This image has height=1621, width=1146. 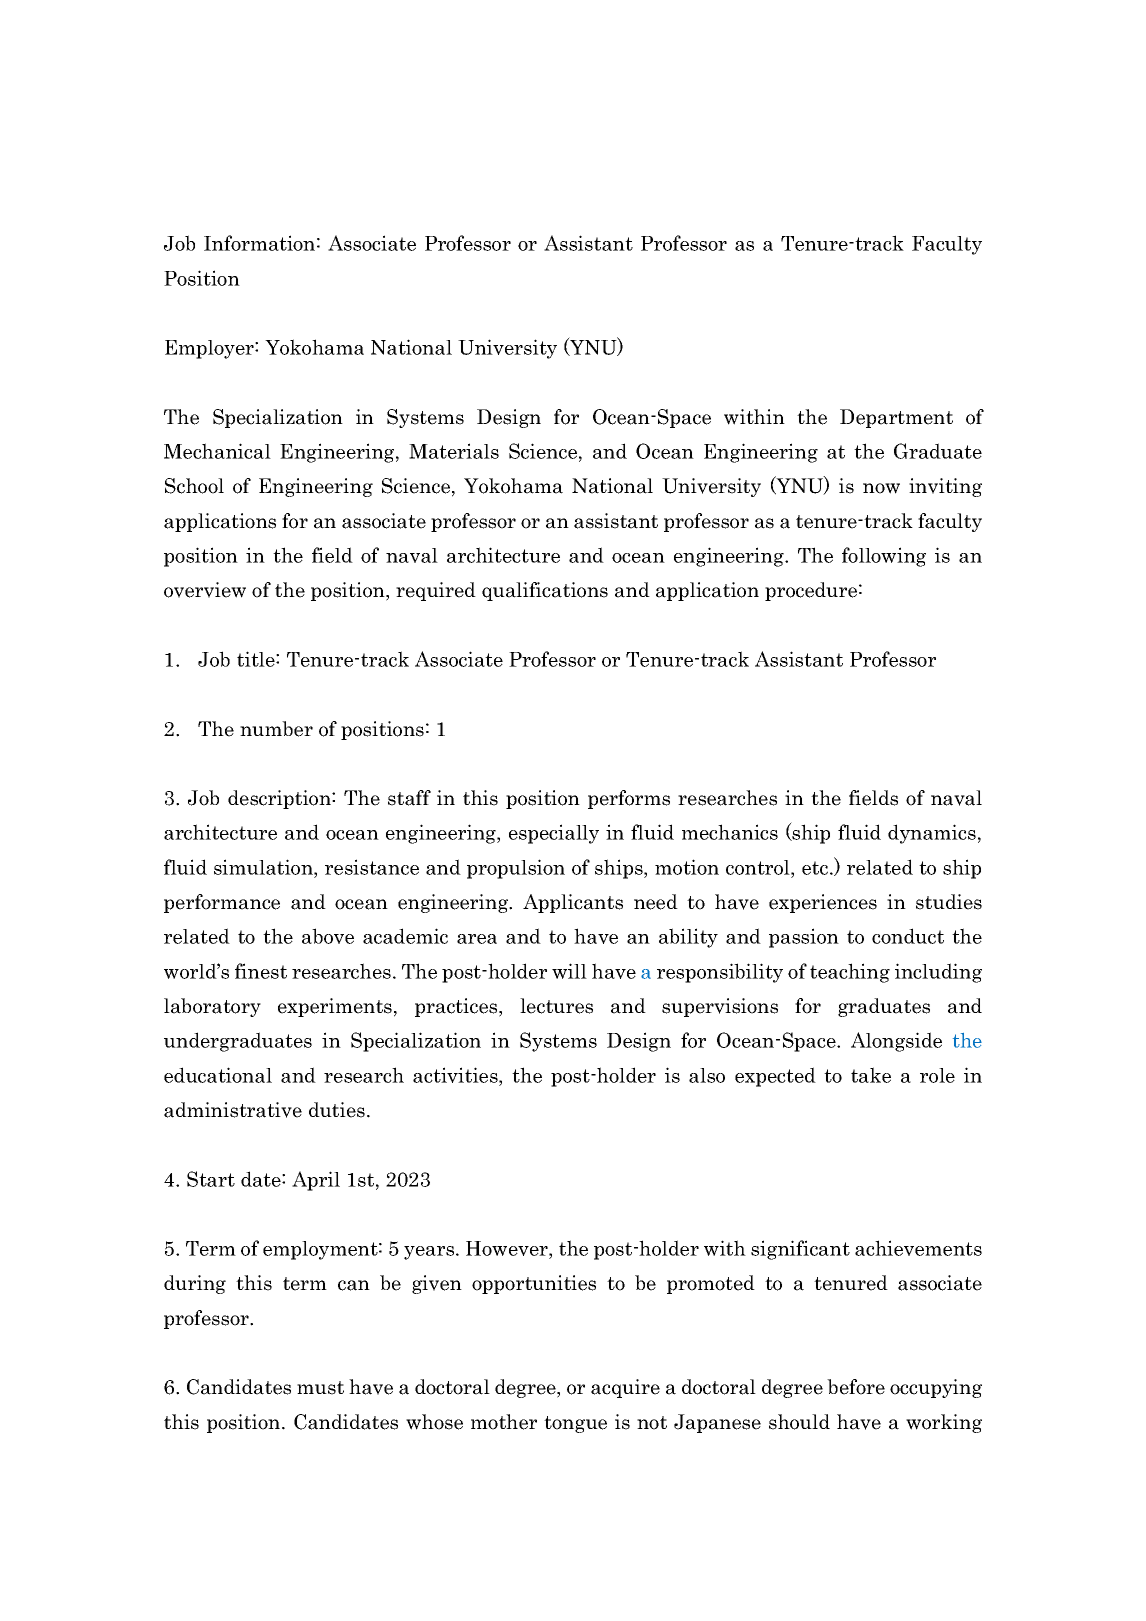 What do you see at coordinates (871, 1075) in the image?
I see `take` at bounding box center [871, 1075].
